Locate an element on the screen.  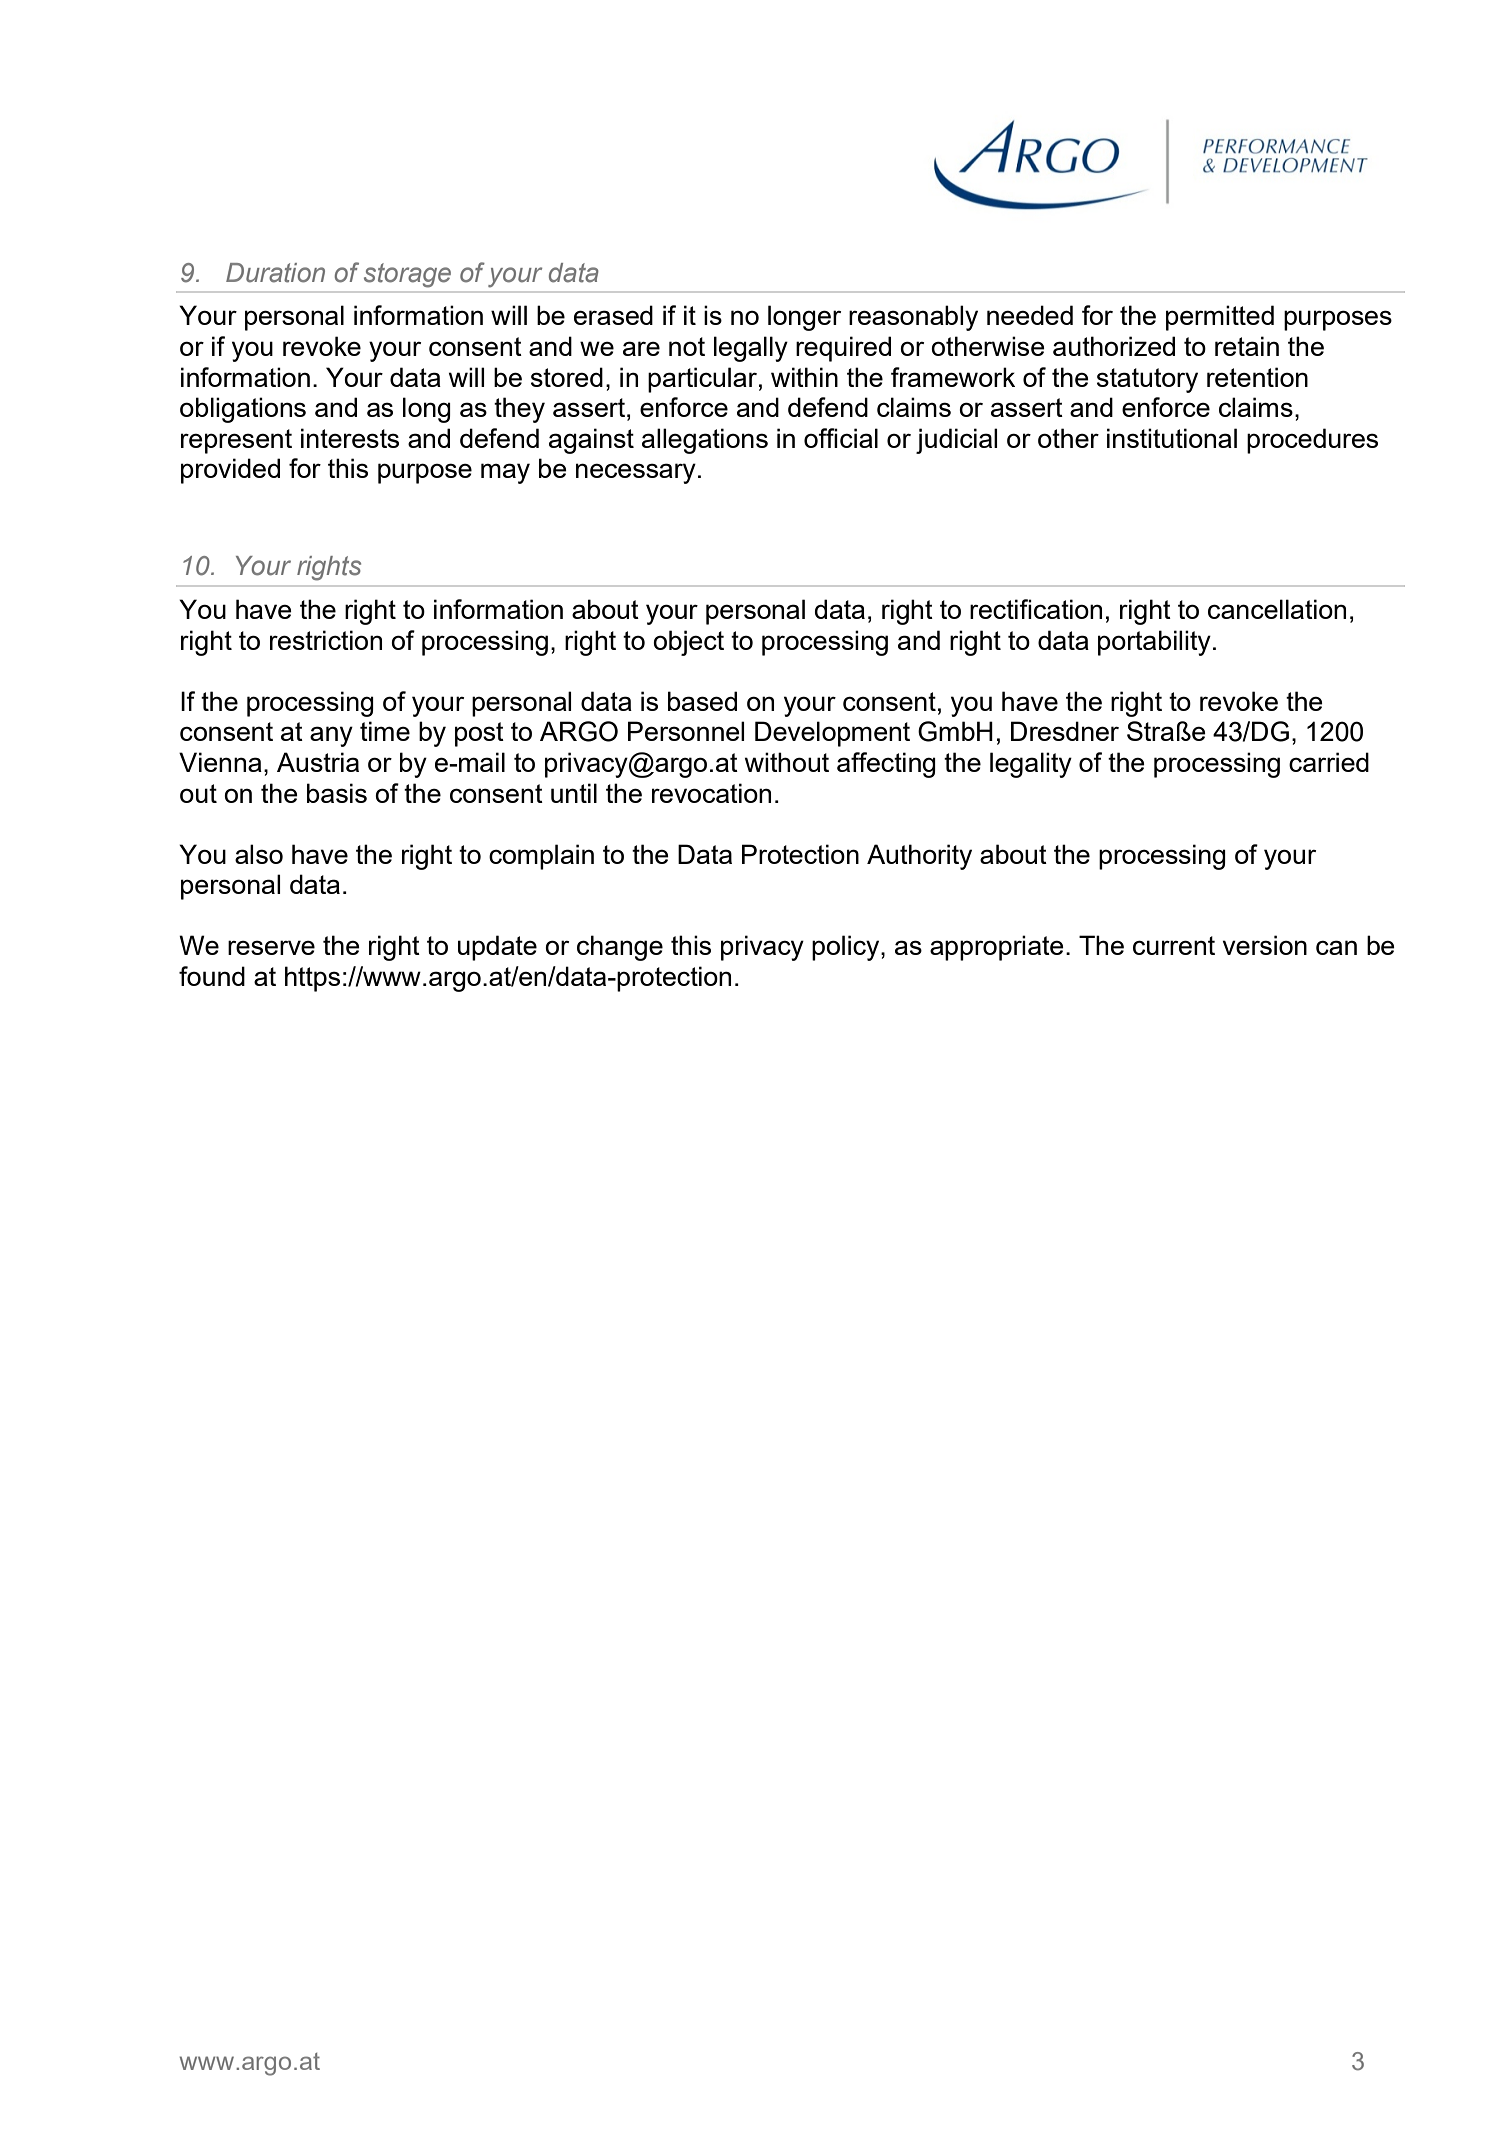
policy is located at coordinates (847, 948).
